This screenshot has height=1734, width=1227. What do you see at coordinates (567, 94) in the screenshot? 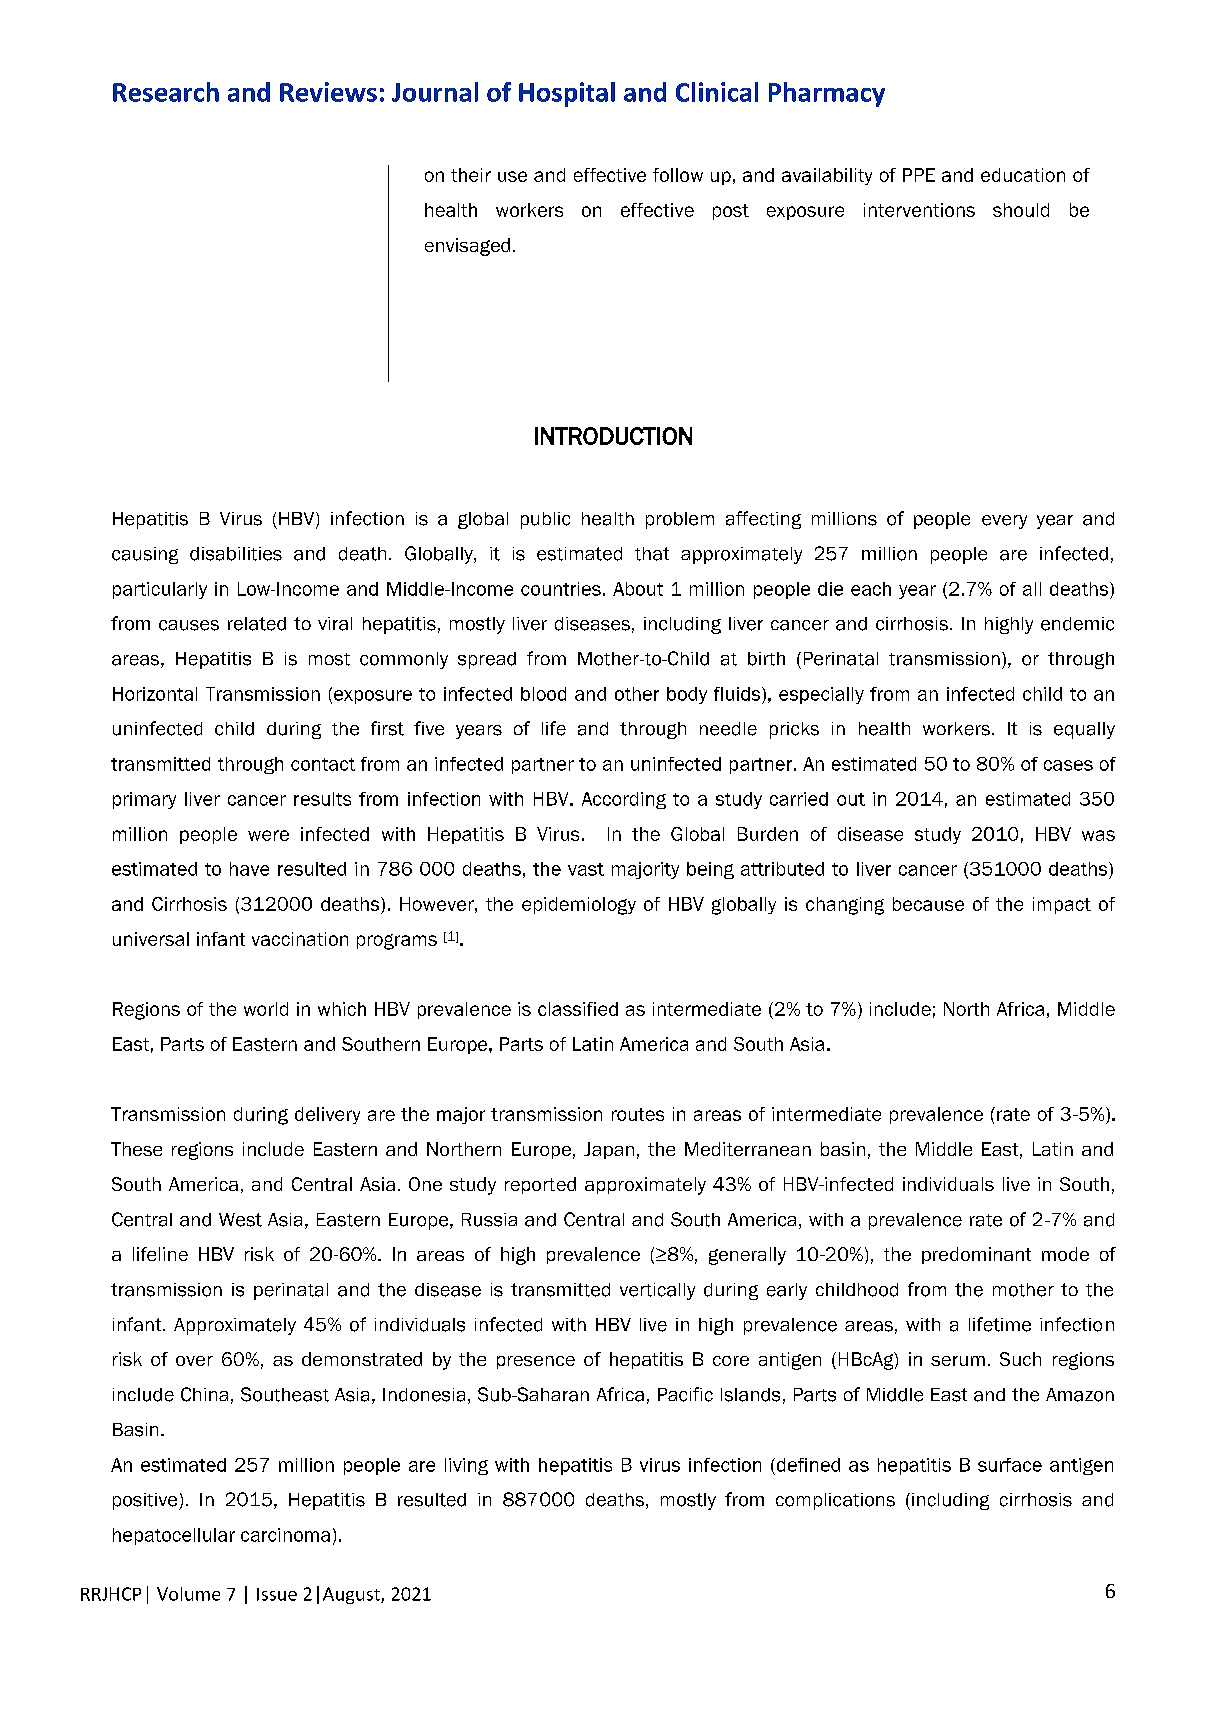
I see `Hospital` at bounding box center [567, 94].
